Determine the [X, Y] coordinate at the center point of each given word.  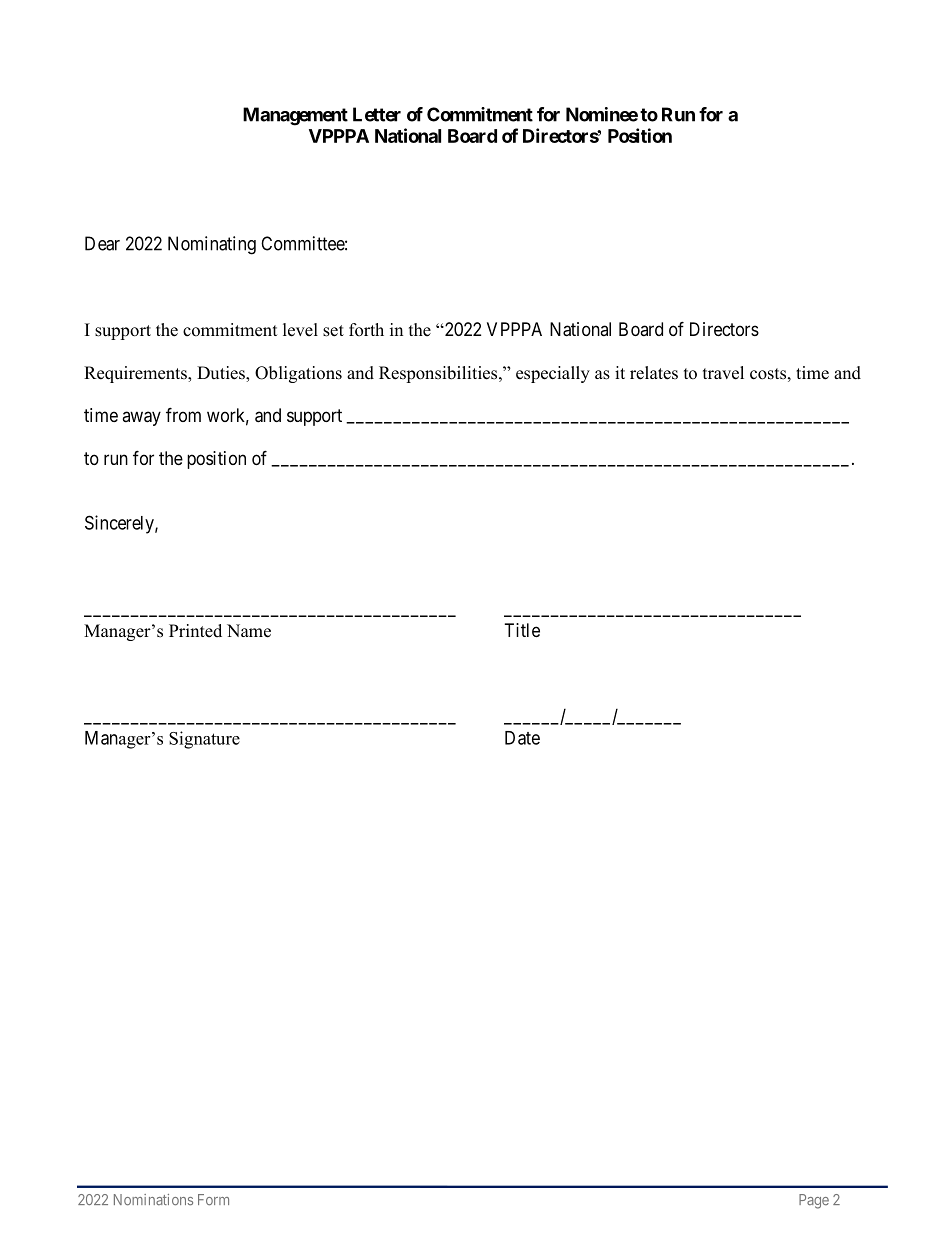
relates [654, 373]
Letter [377, 114]
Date [522, 738]
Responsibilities [439, 374]
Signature [204, 740]
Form [213, 1199]
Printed [195, 631]
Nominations [153, 1200]
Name [249, 631]
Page [814, 1201]
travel [723, 373]
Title [522, 630]
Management [295, 116]
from [183, 414]
